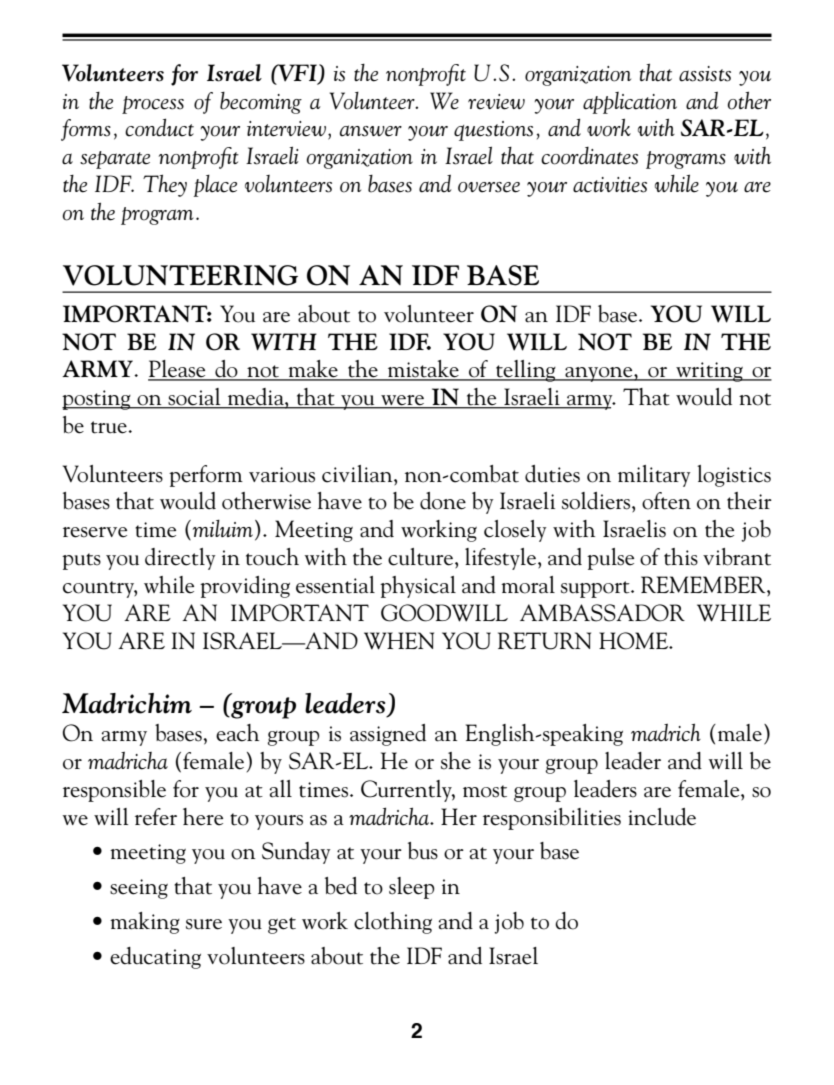 This image has height=1085, width=834. I want to click on WHEN, so click(399, 641).
